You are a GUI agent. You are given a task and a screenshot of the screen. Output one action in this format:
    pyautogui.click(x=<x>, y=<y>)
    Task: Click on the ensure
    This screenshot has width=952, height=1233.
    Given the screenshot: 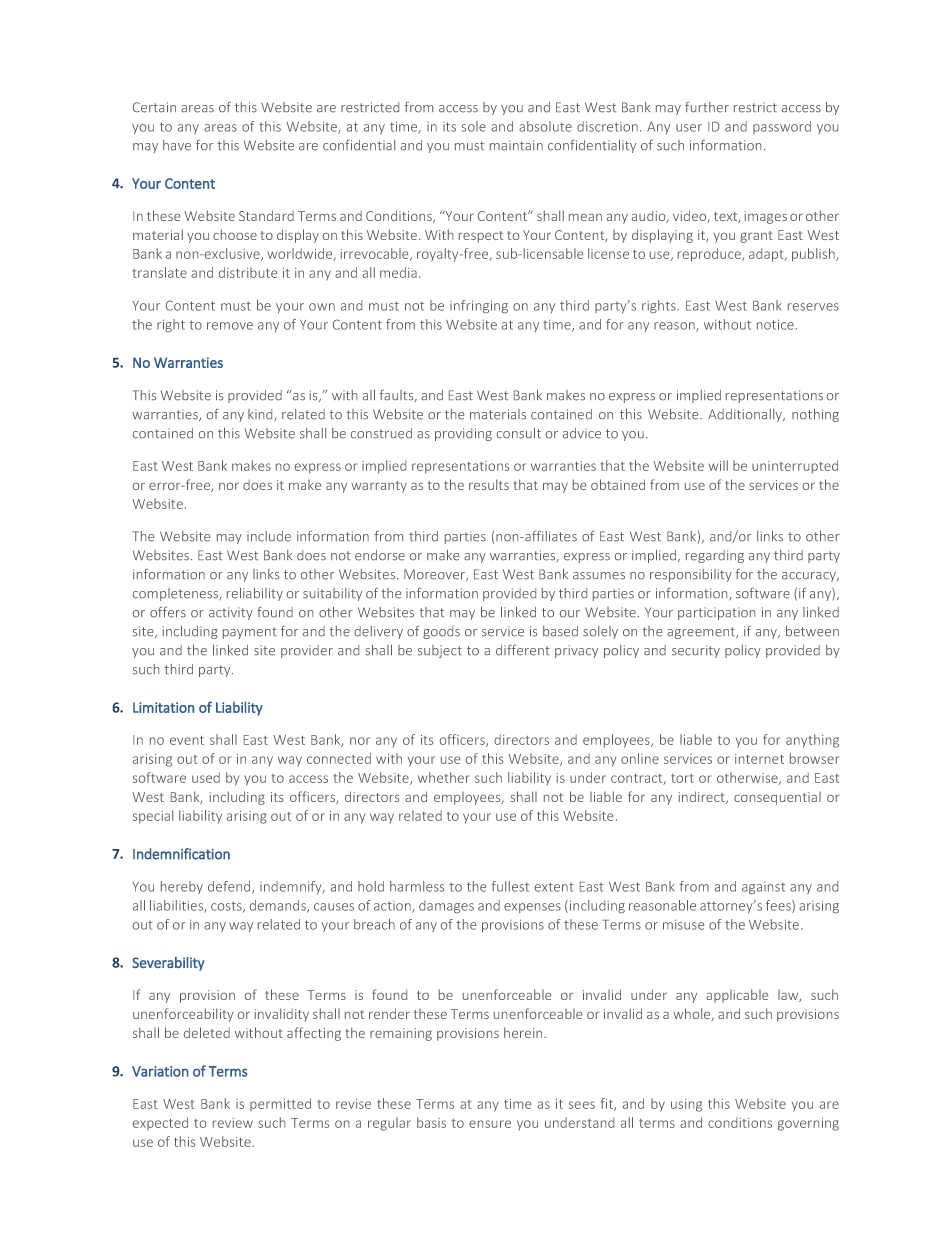 What is the action you would take?
    pyautogui.click(x=490, y=1124)
